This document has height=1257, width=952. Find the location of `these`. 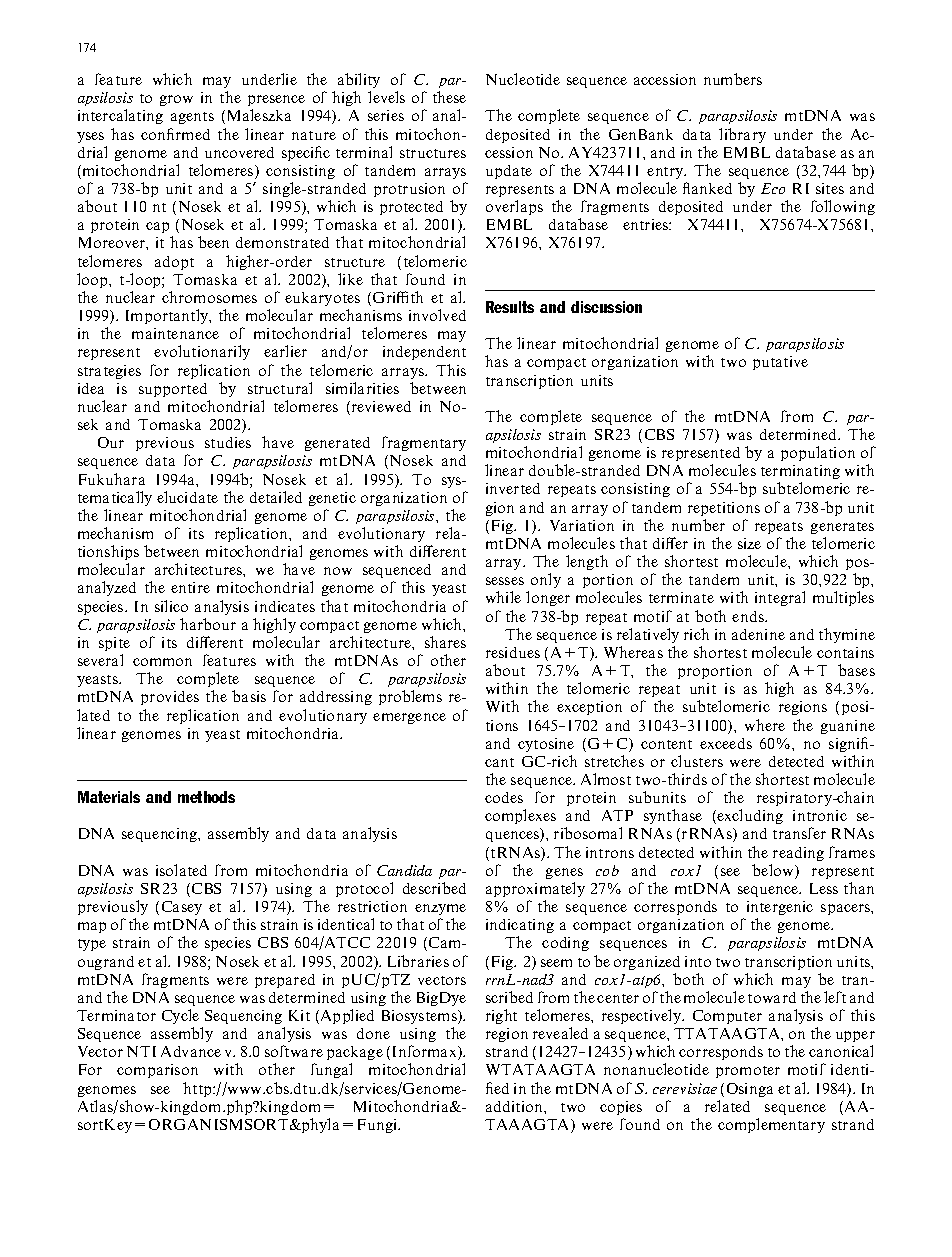

these is located at coordinates (449, 97).
